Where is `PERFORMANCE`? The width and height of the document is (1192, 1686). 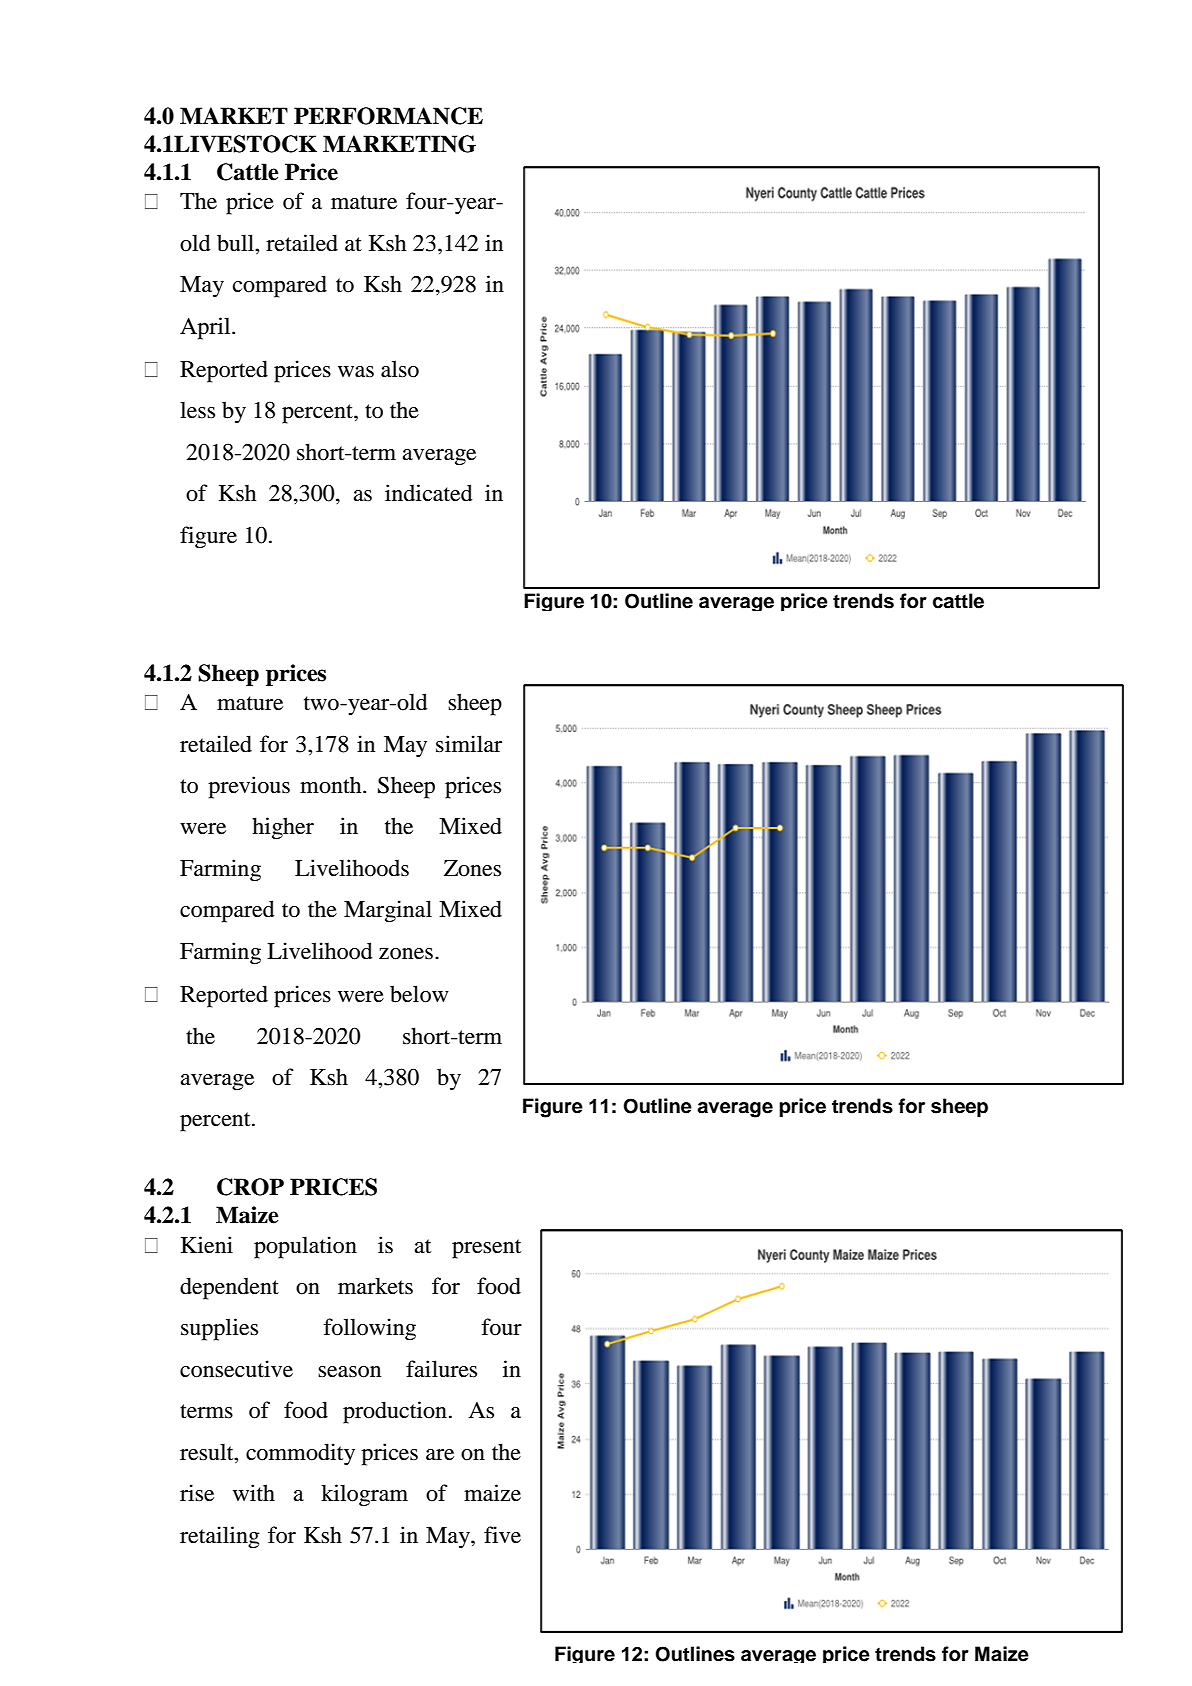 PERFORMANCE is located at coordinates (388, 116).
